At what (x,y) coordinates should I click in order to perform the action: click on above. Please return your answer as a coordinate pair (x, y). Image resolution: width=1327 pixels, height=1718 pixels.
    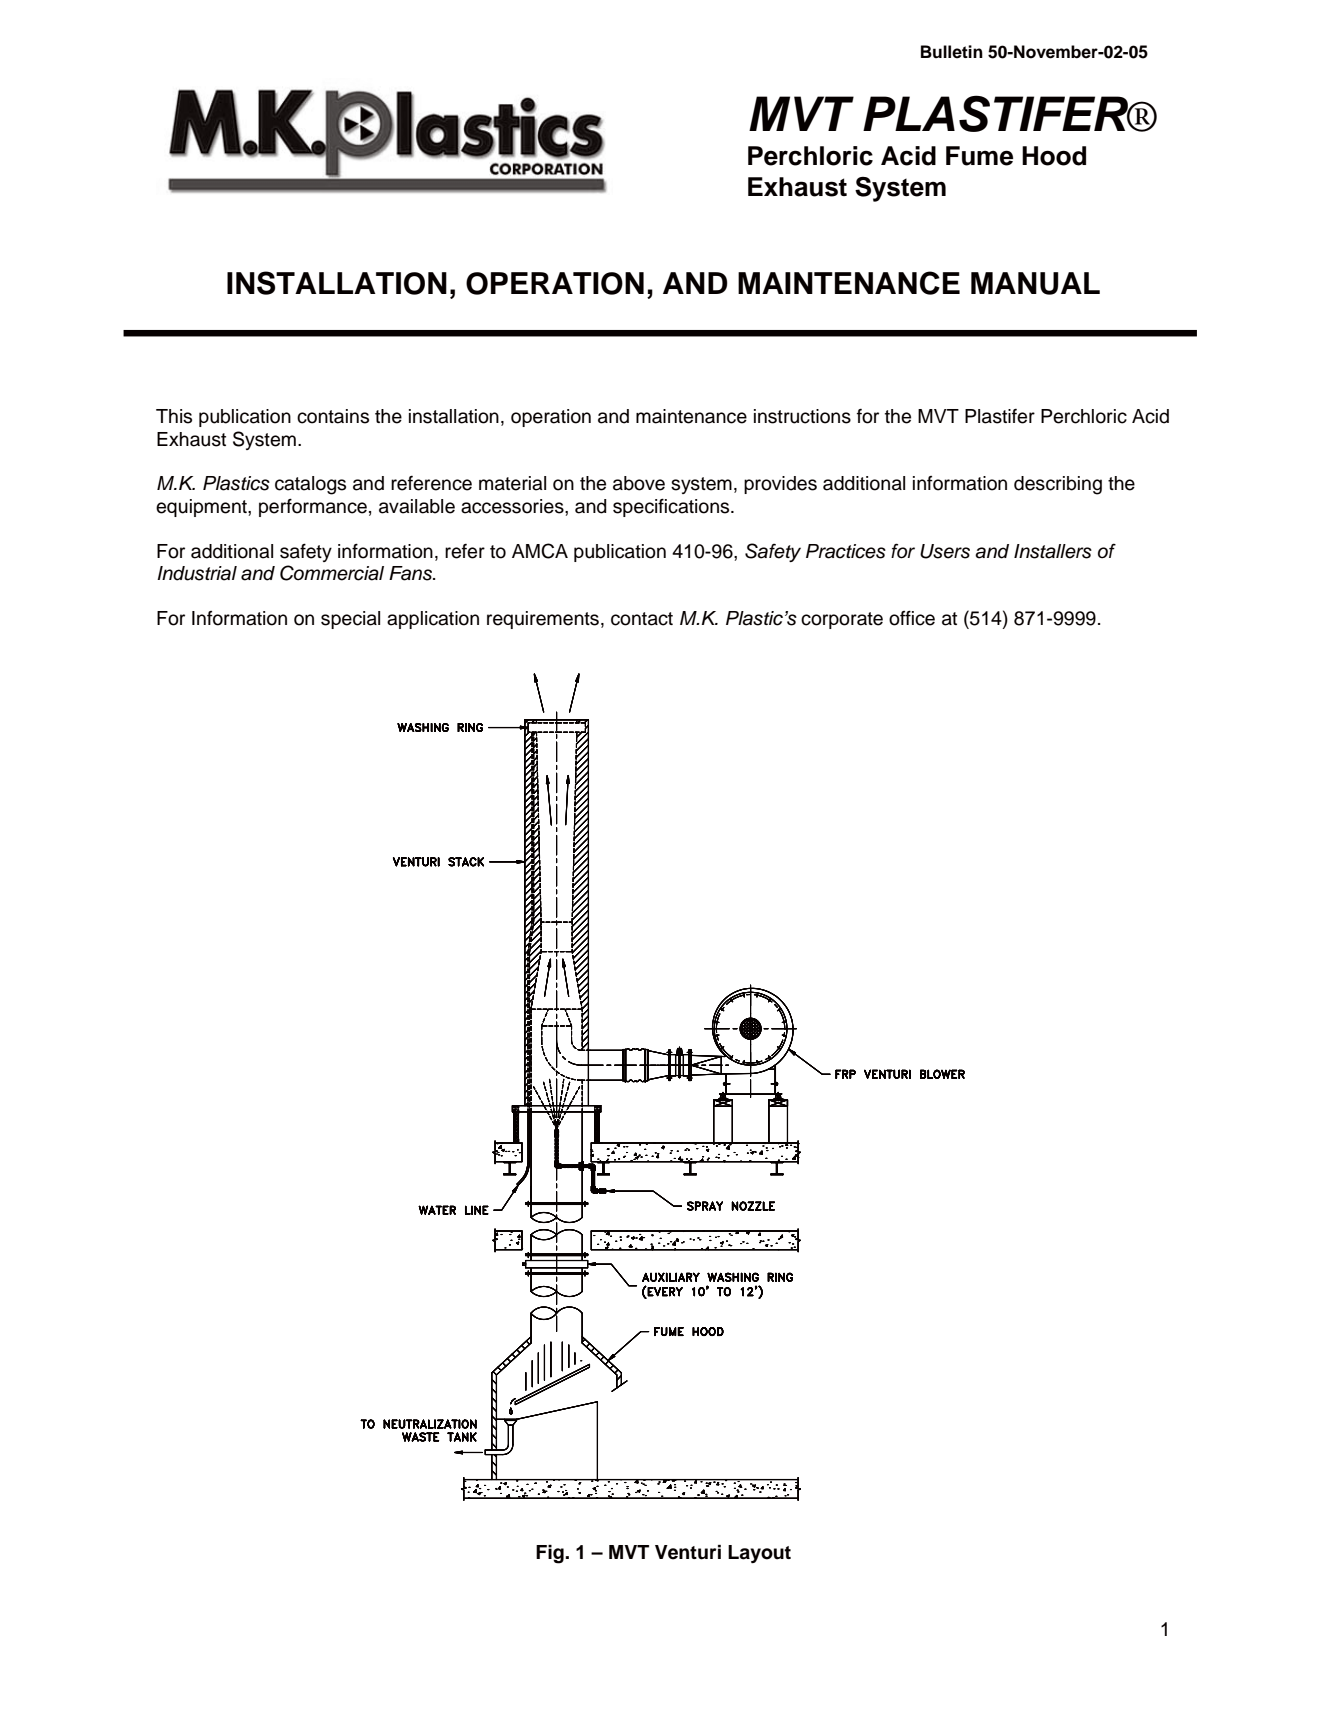
    Looking at the image, I should click on (639, 483).
